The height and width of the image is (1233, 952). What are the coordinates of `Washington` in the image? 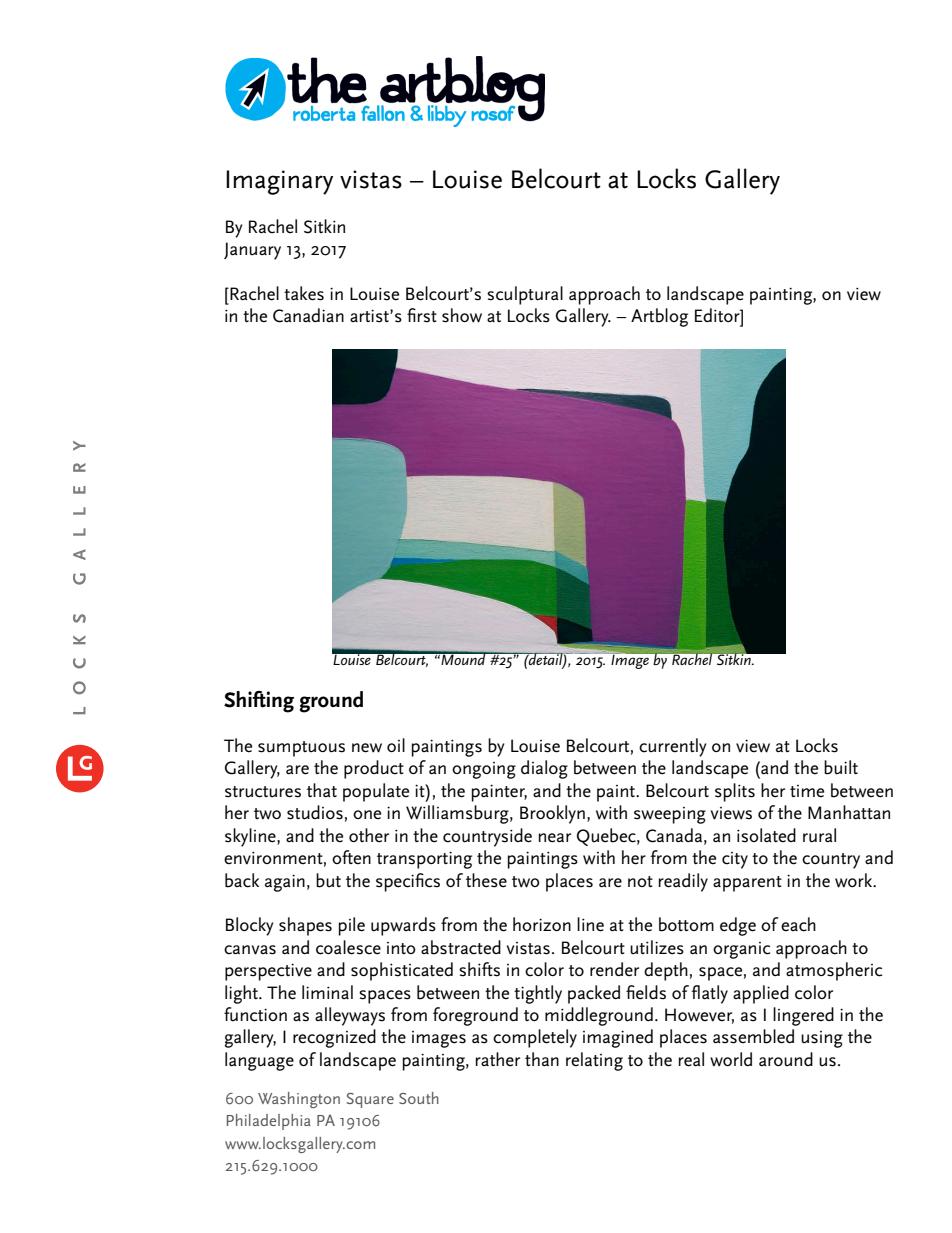 It's located at (299, 1100).
